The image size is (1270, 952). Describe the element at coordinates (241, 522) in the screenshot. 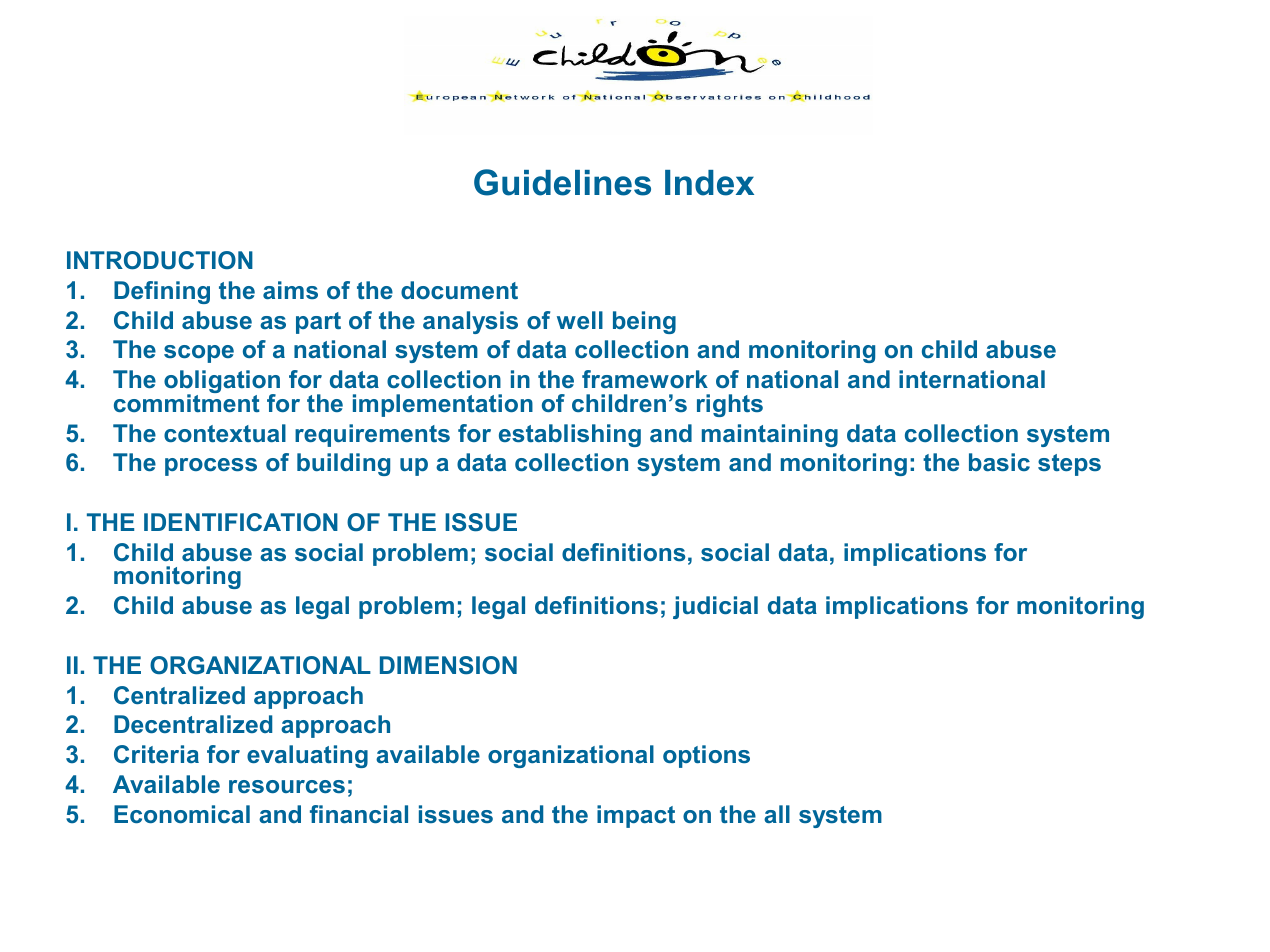

I see `IDENTIFICATION` at that location.
